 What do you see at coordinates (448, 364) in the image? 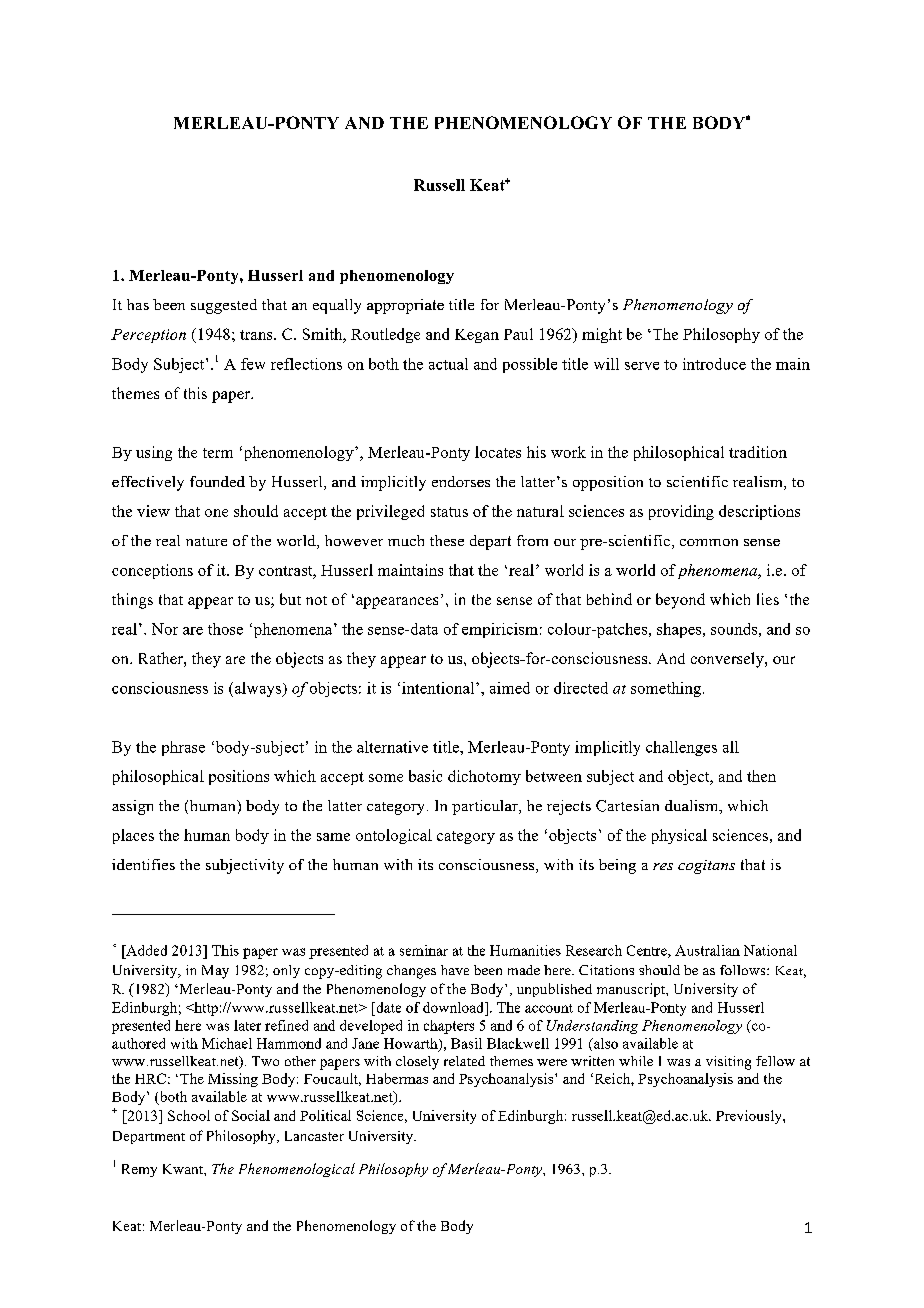
I see `actual` at bounding box center [448, 364].
